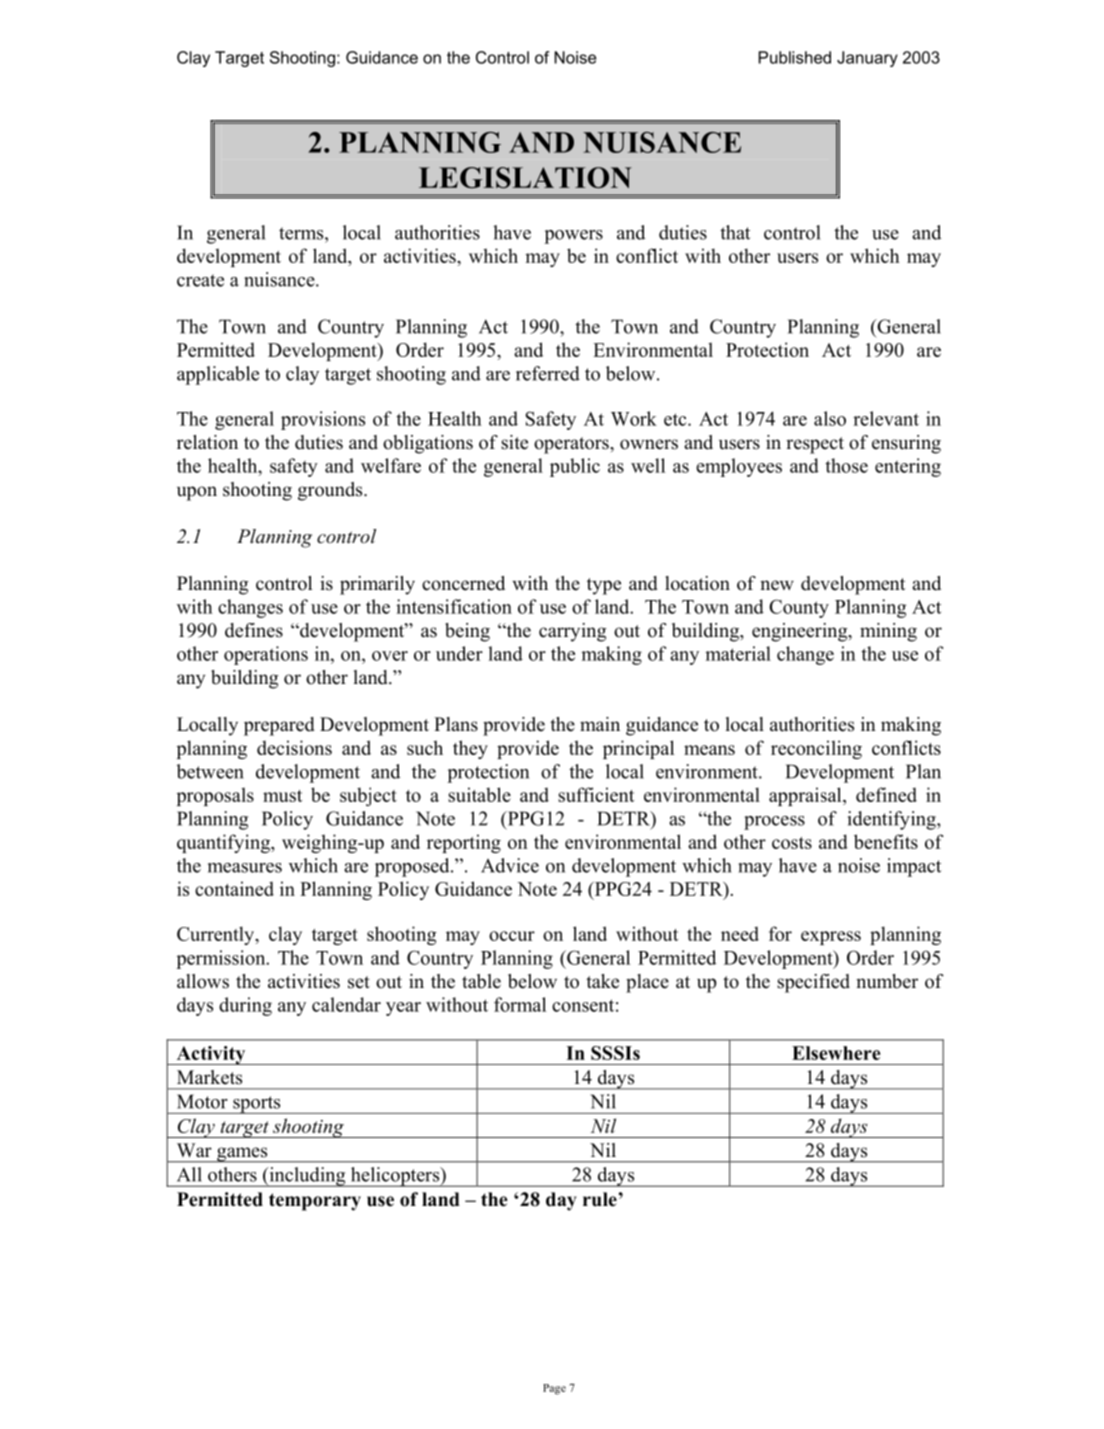  Describe the element at coordinates (512, 936) in the page. I see `occur` at that location.
